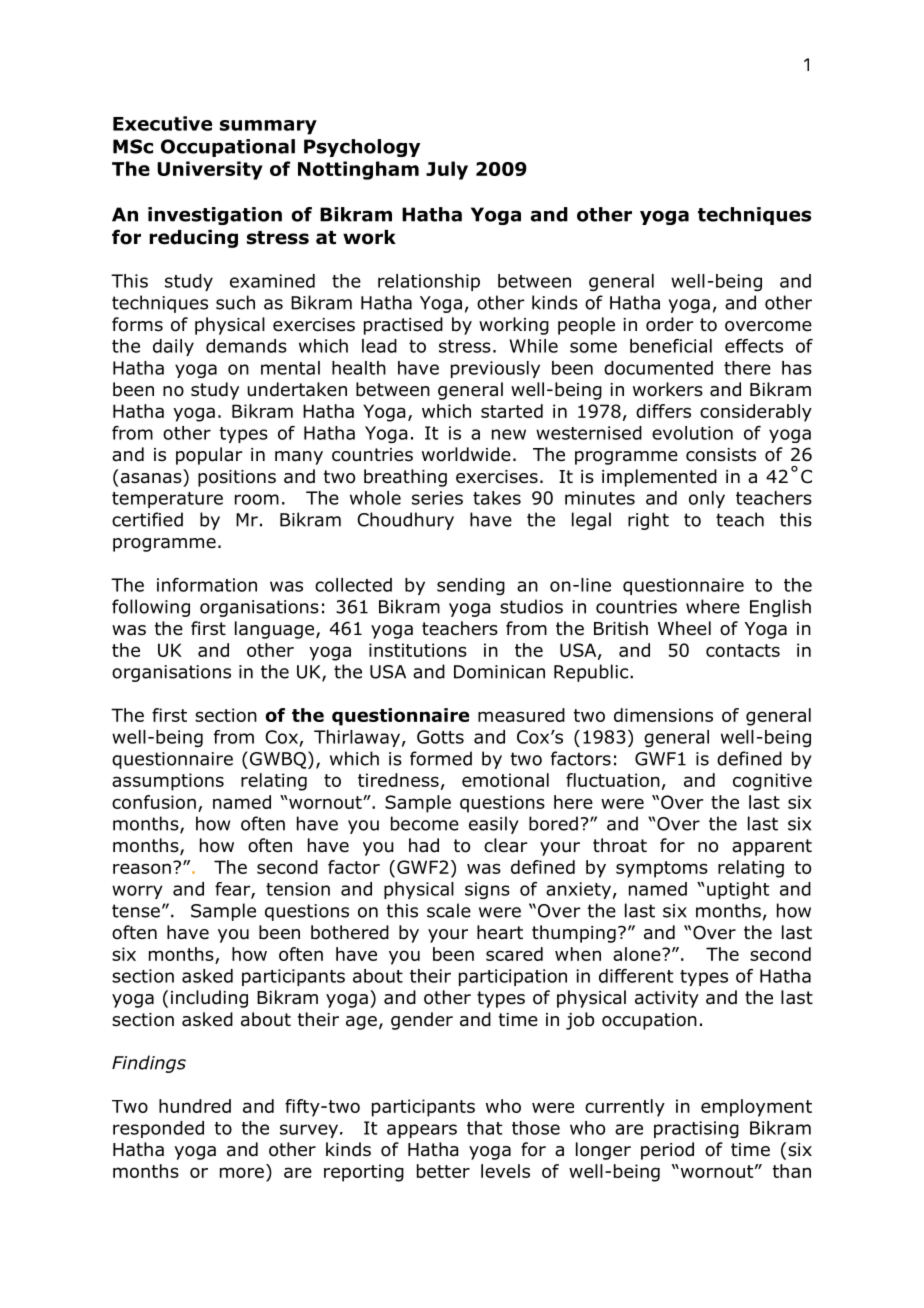 This document has width=924, height=1308. What do you see at coordinates (670, 324) in the document?
I see `order` at bounding box center [670, 324].
